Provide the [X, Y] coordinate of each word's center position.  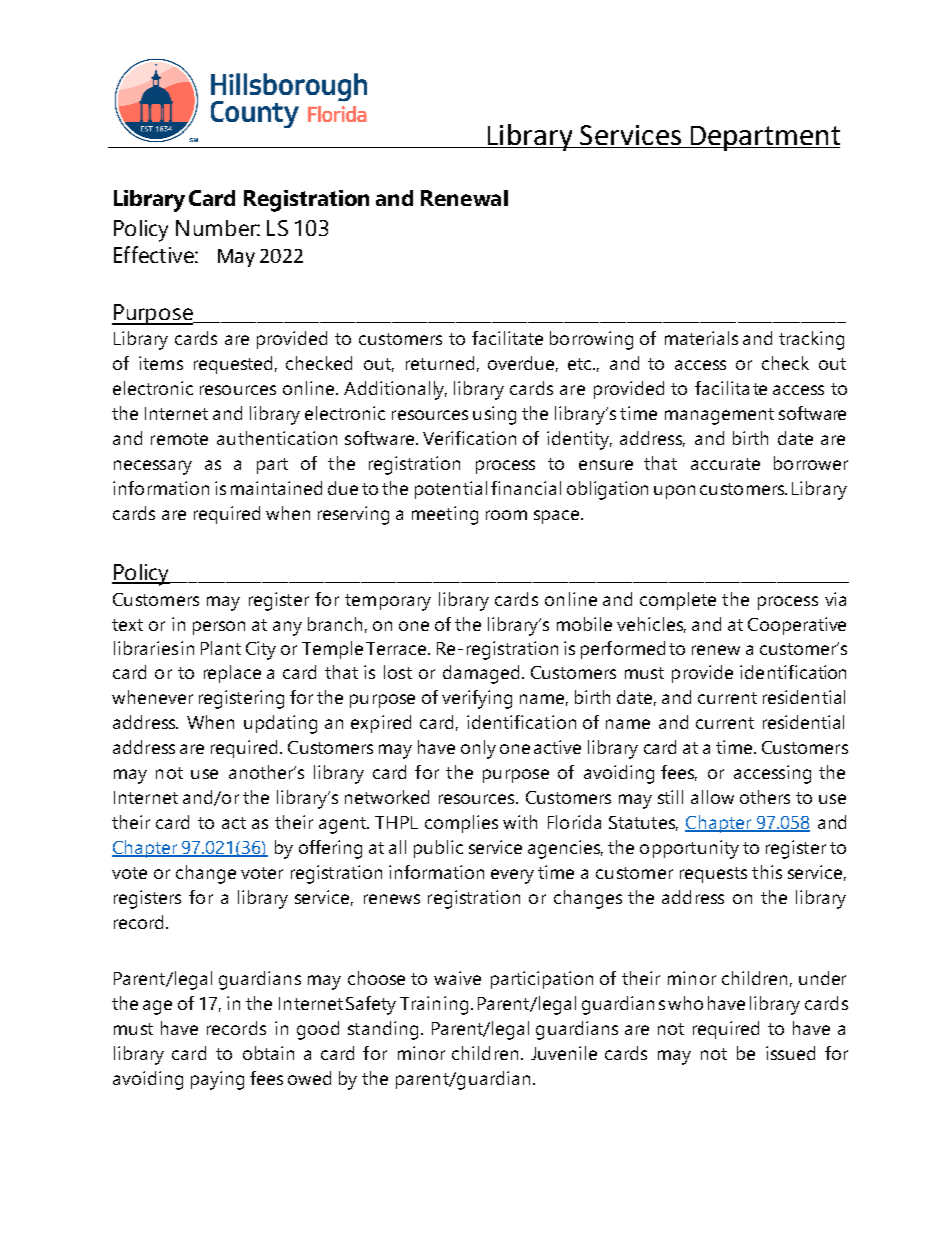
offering [330, 849]
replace [232, 674]
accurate [725, 464]
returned [440, 363]
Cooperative [797, 626]
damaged [481, 674]
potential [451, 490]
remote [179, 439]
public [438, 849]
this [767, 872]
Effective [155, 254]
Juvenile [564, 1053]
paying [217, 1080]
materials [701, 338]
